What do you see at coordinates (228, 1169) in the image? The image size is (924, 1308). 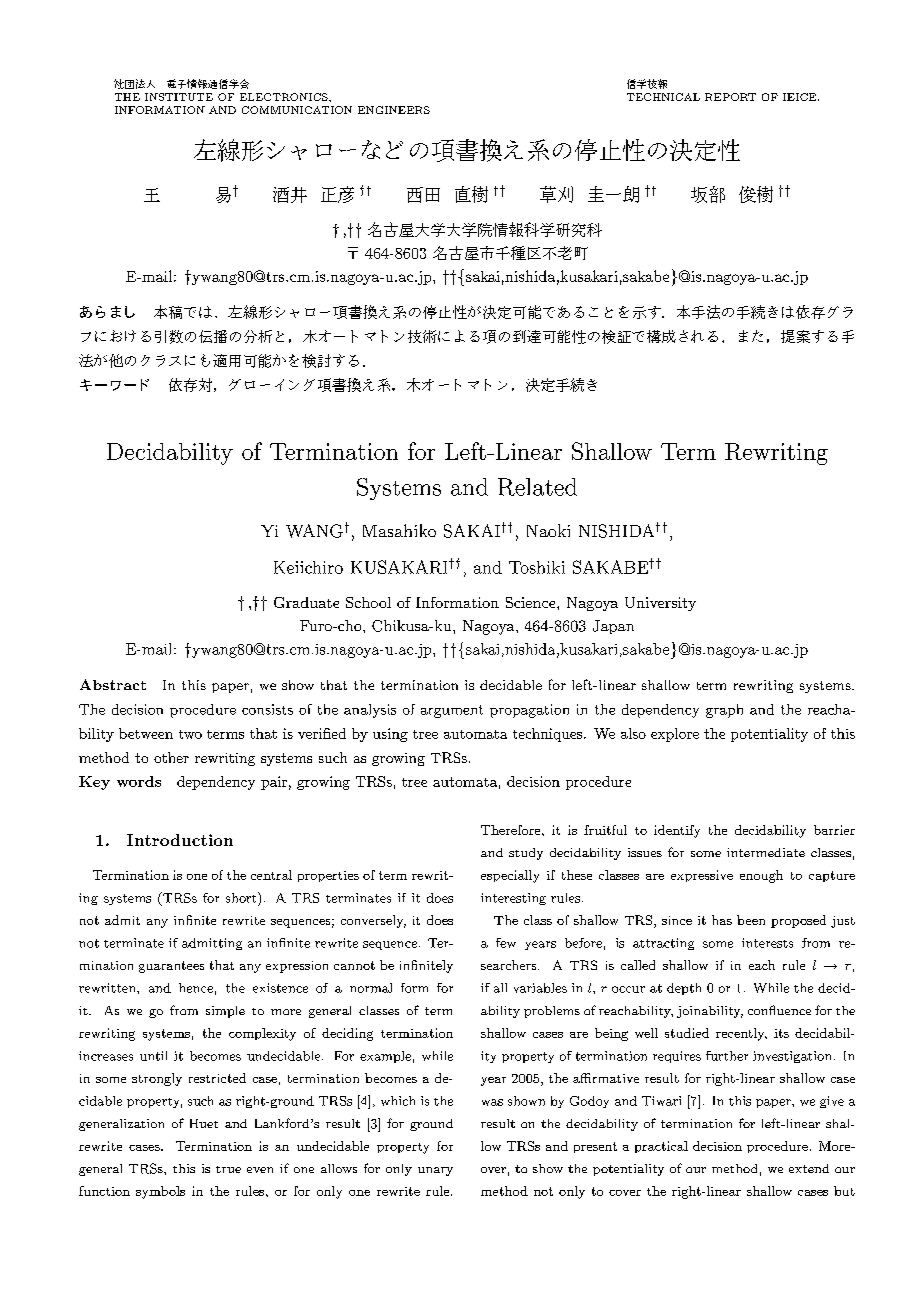 I see `true` at bounding box center [228, 1169].
